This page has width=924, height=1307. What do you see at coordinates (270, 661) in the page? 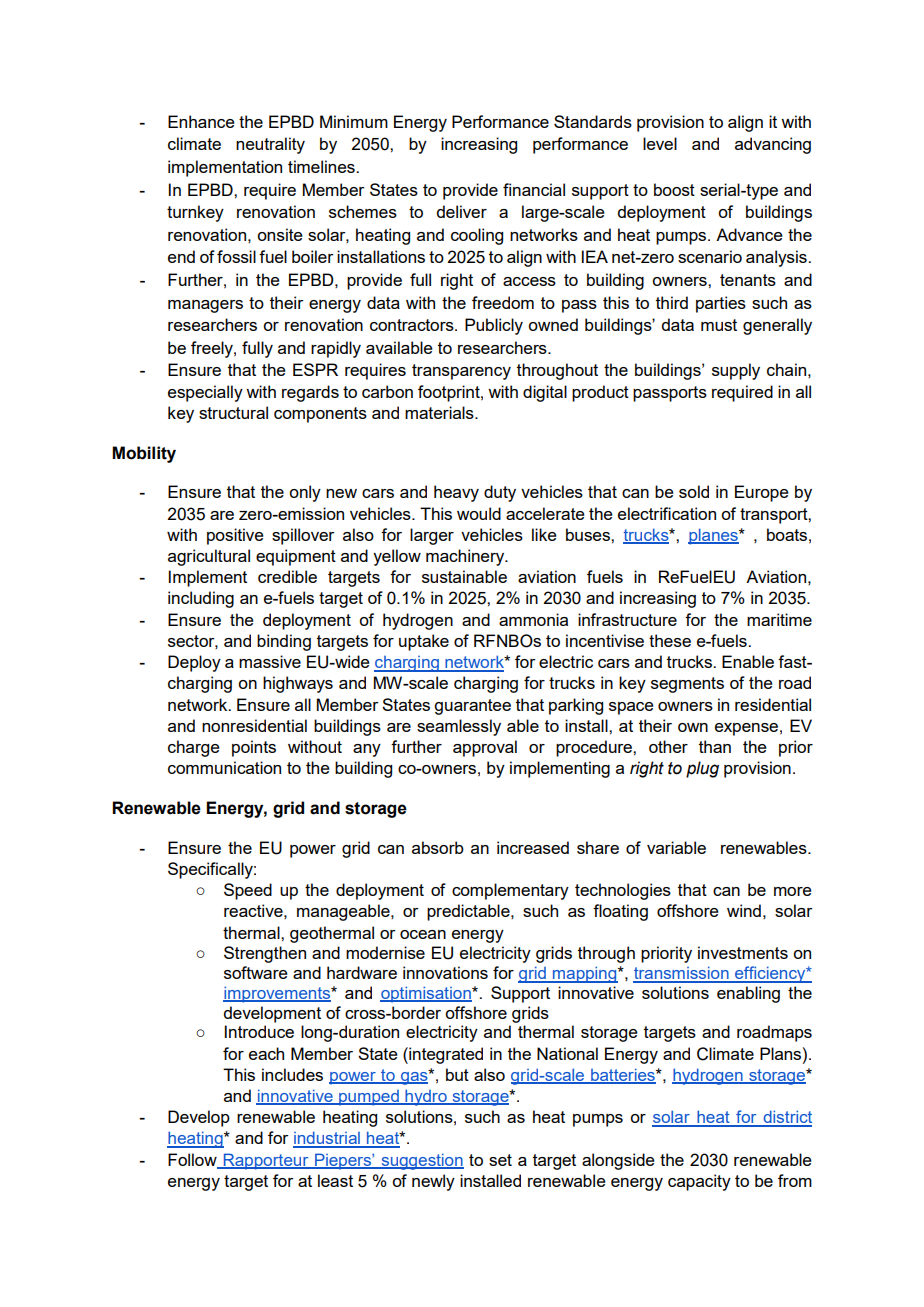
I see `massive` at bounding box center [270, 661].
